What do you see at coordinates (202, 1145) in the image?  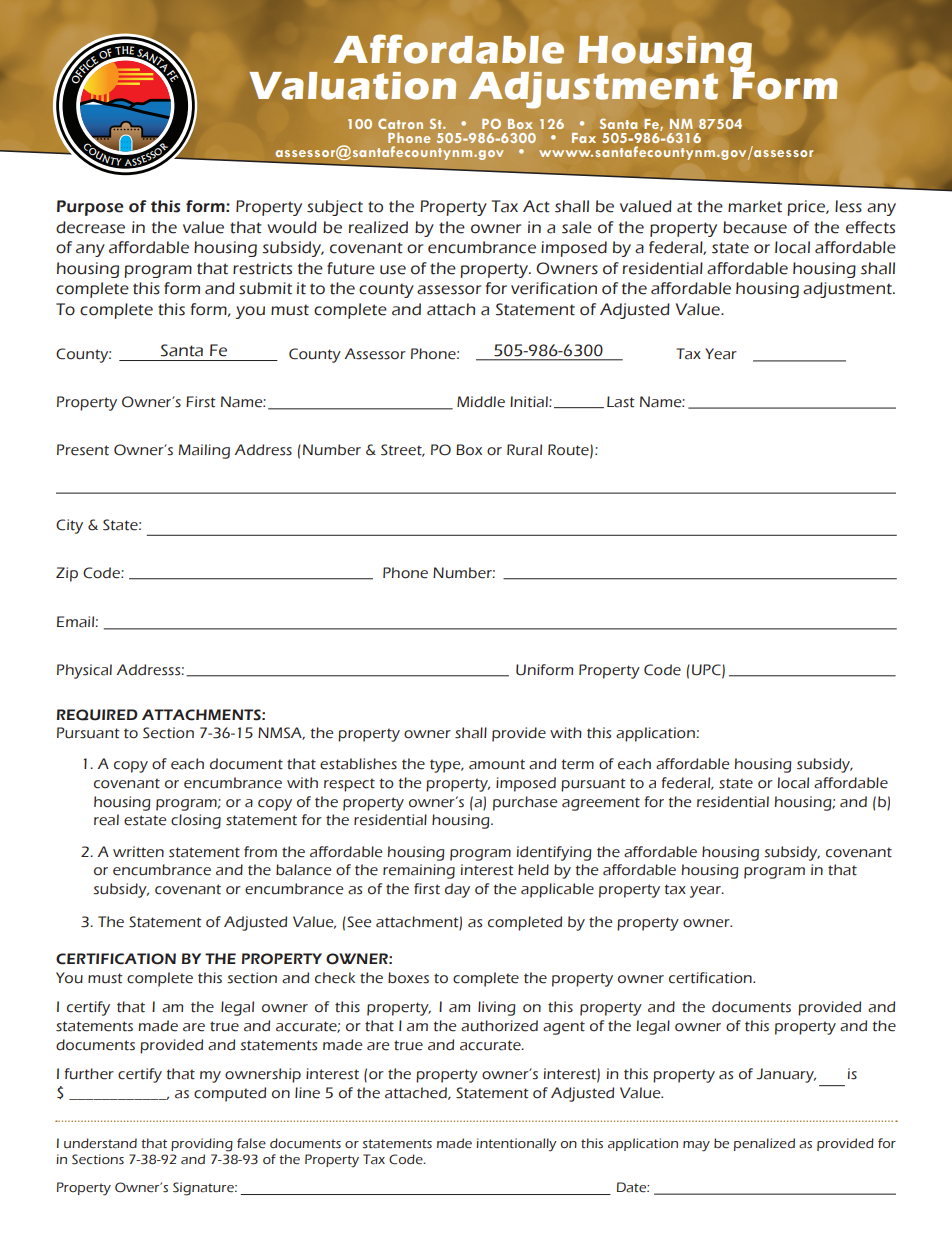 I see `providing` at bounding box center [202, 1145].
